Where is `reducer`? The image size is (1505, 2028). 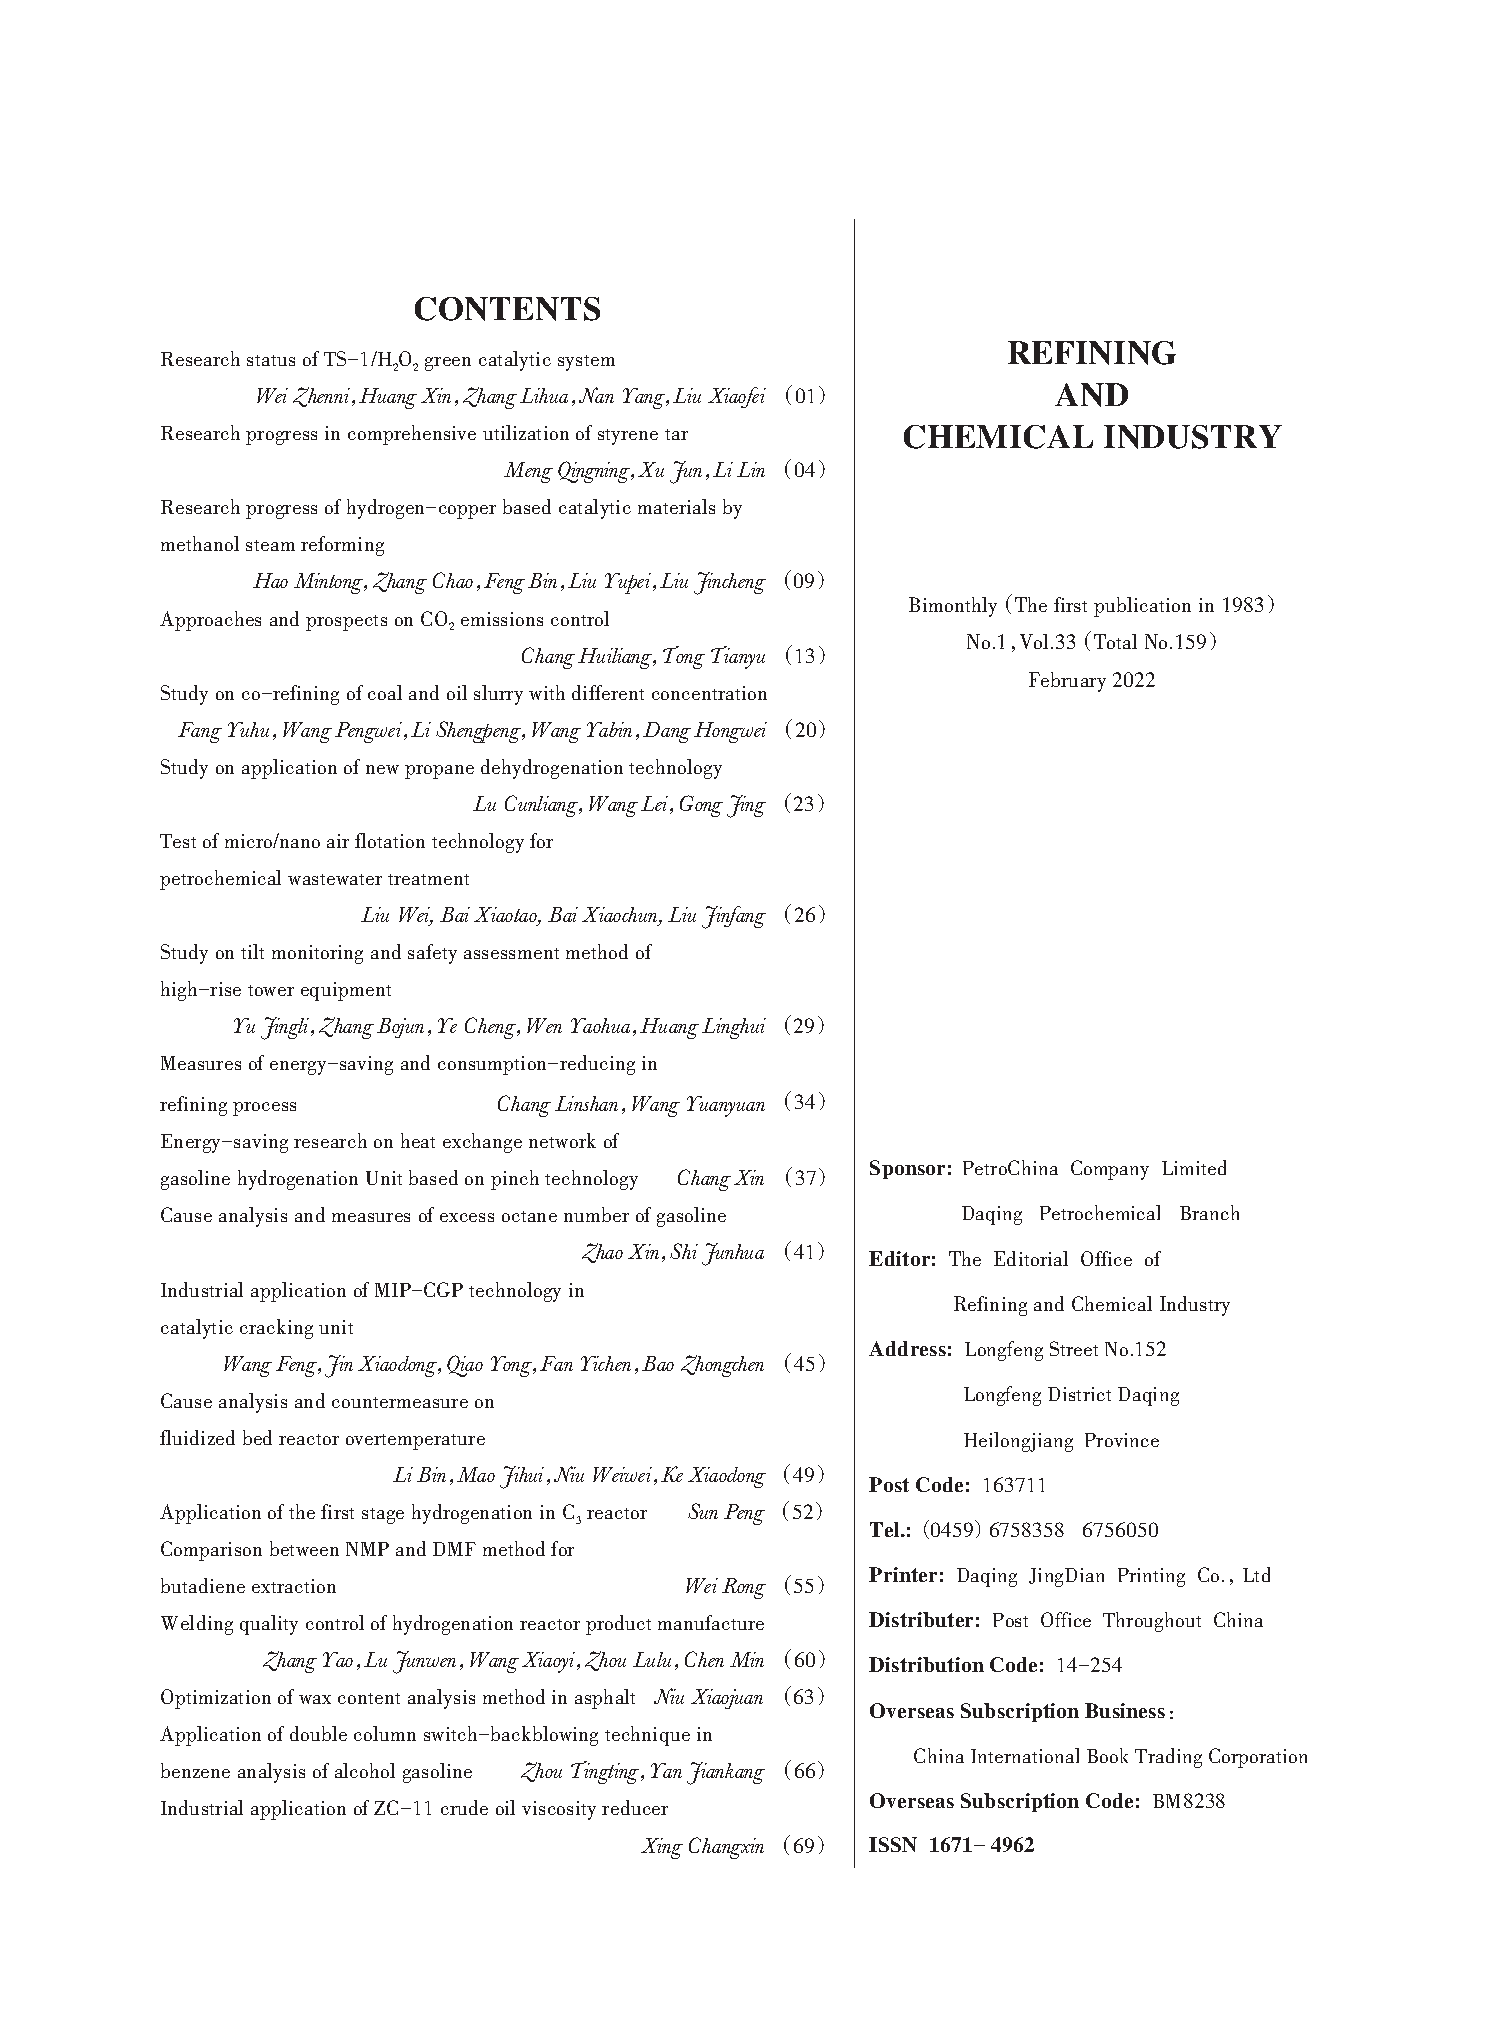
reducer is located at coordinates (635, 1807).
